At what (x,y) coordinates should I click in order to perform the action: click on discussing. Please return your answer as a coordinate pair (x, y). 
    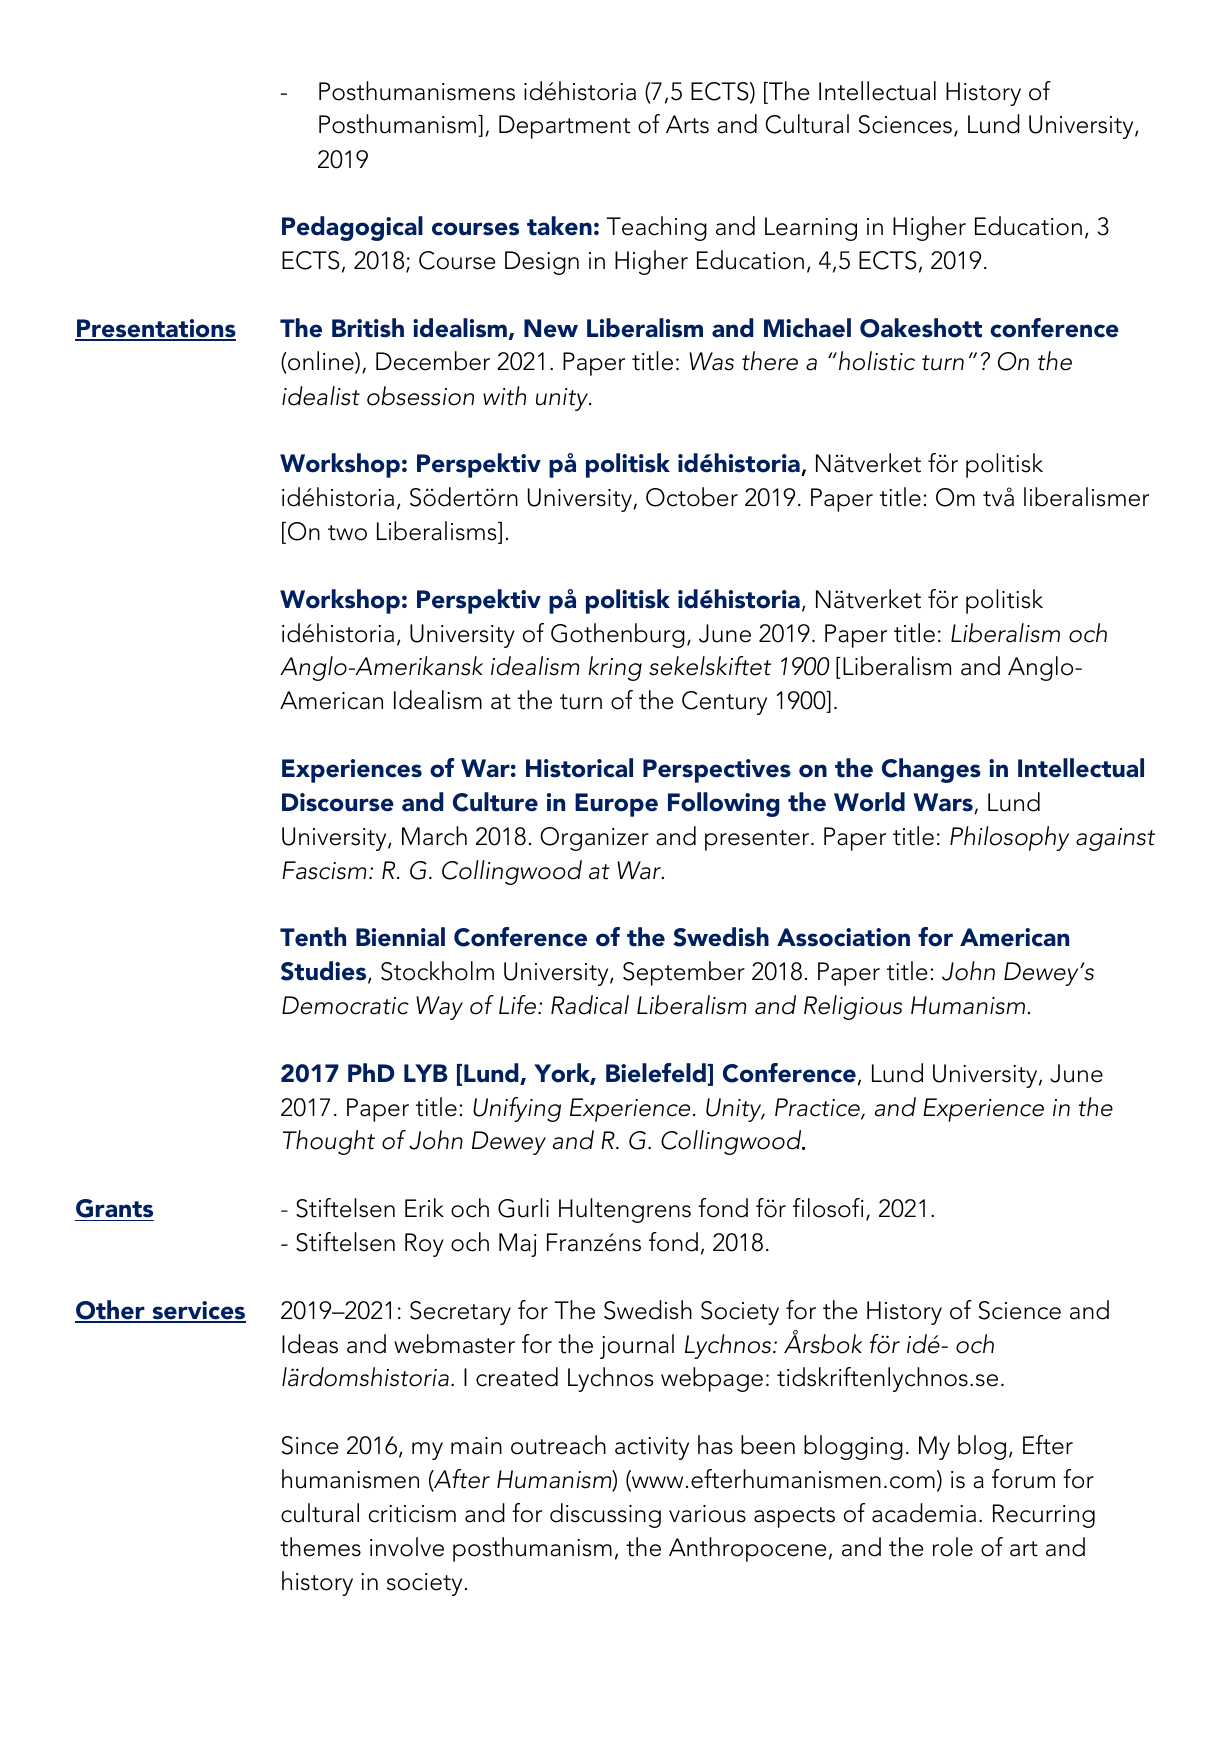
    Looking at the image, I should click on (605, 1515).
